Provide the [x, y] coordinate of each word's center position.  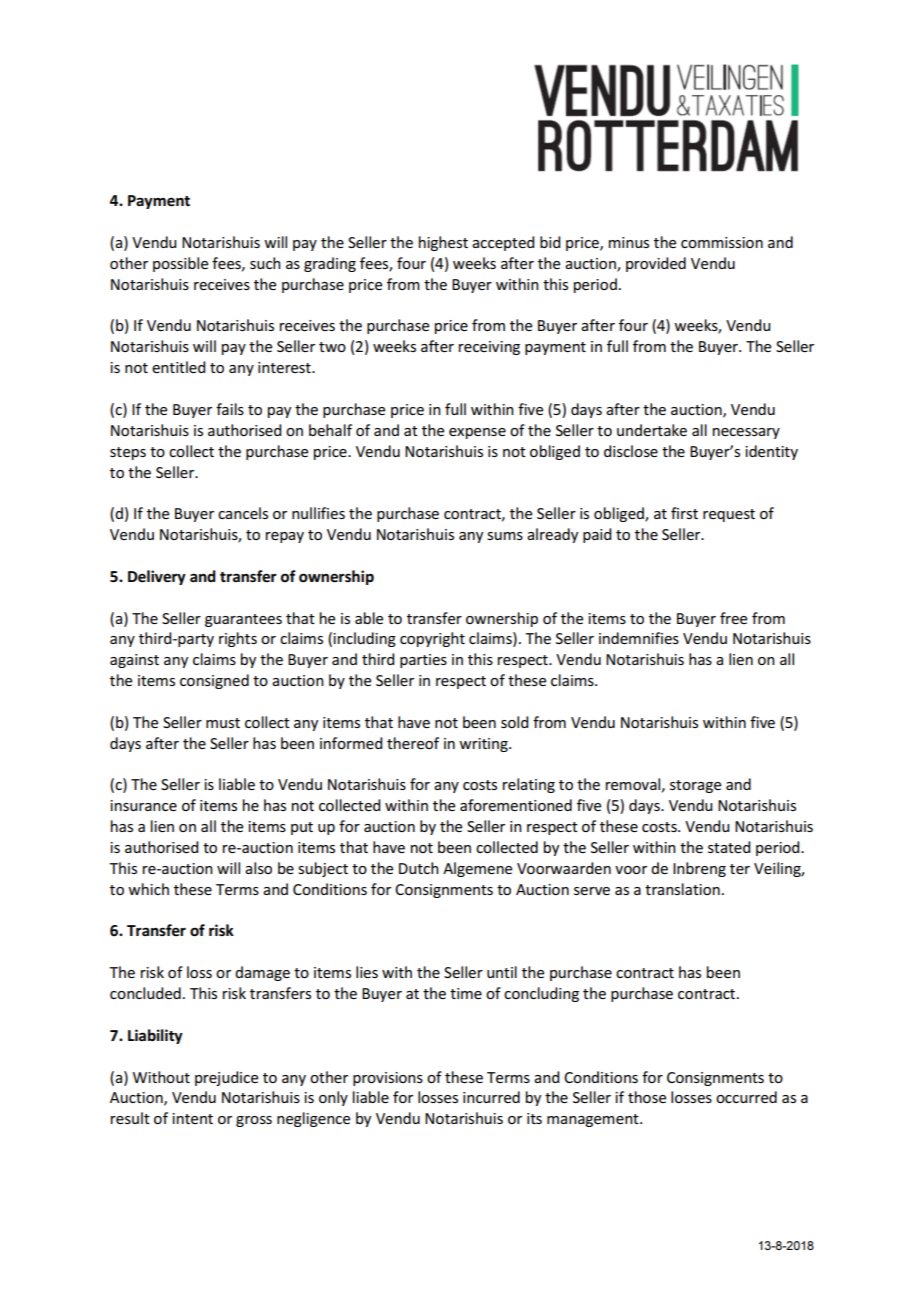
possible [180, 264]
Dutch [419, 868]
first [684, 513]
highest [443, 243]
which [148, 889]
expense [477, 433]
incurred [491, 1097]
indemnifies [639, 638]
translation [682, 889]
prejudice [226, 1078]
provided [656, 264]
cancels [243, 513]
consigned [214, 681]
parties [423, 661]
